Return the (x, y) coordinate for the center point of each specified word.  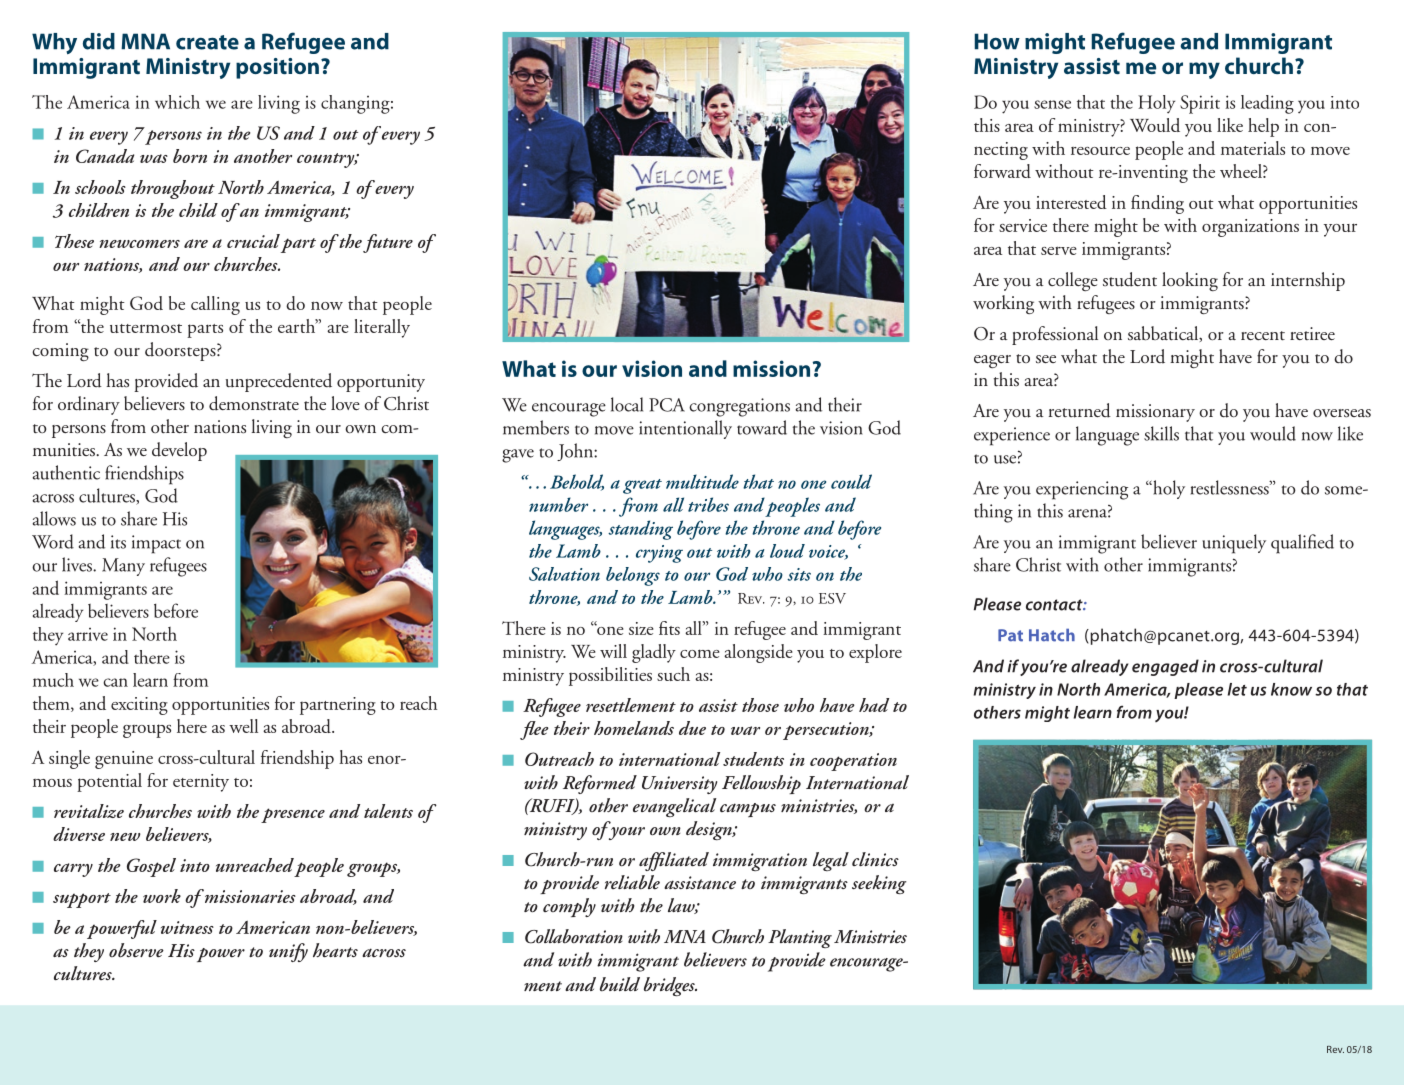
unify (288, 952)
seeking (879, 885)
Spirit (1200, 104)
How (997, 41)
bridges (670, 986)
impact (156, 544)
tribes (708, 504)
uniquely (1234, 544)
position (277, 68)
